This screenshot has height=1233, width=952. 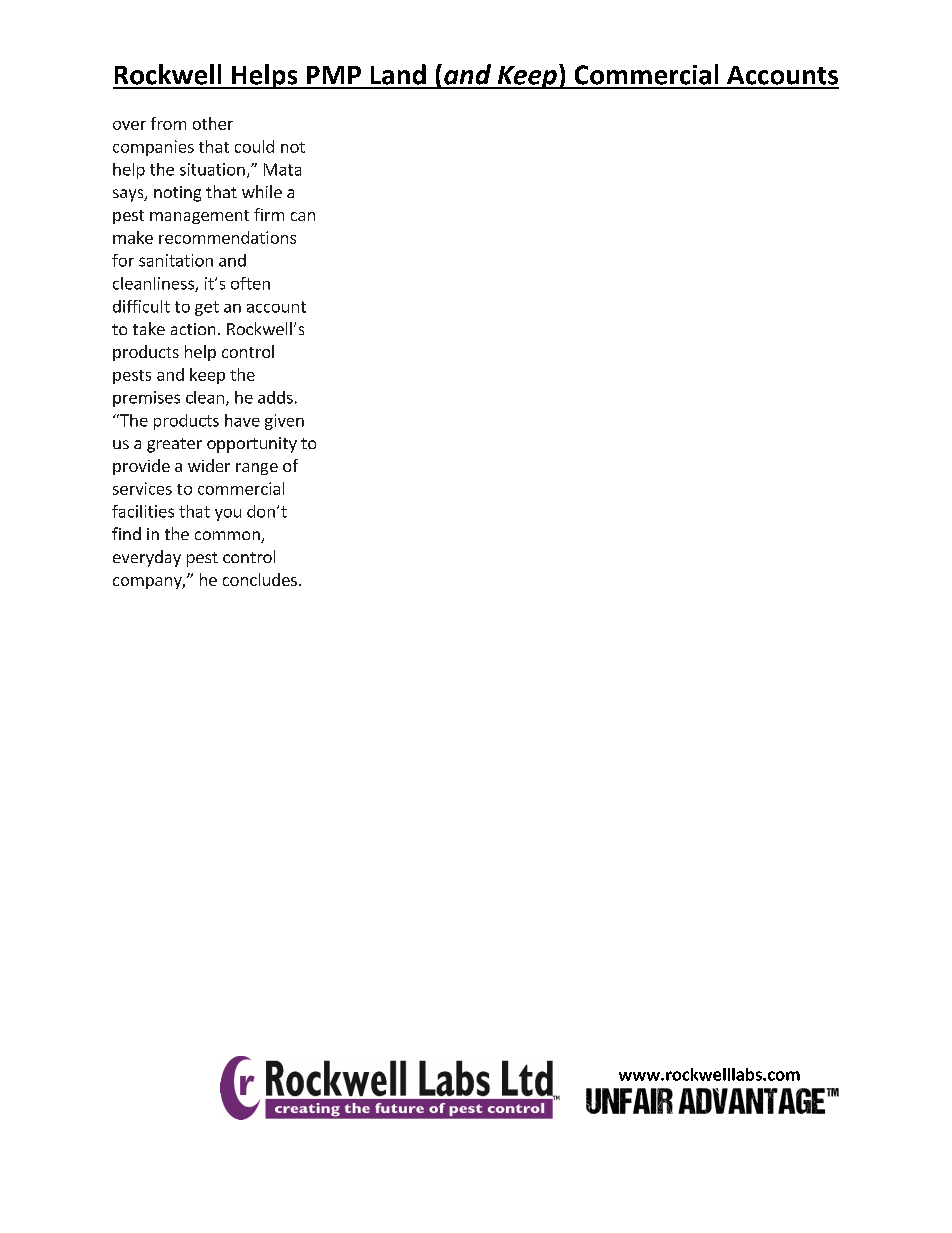 What do you see at coordinates (209, 465) in the screenshot?
I see `wider` at bounding box center [209, 465].
